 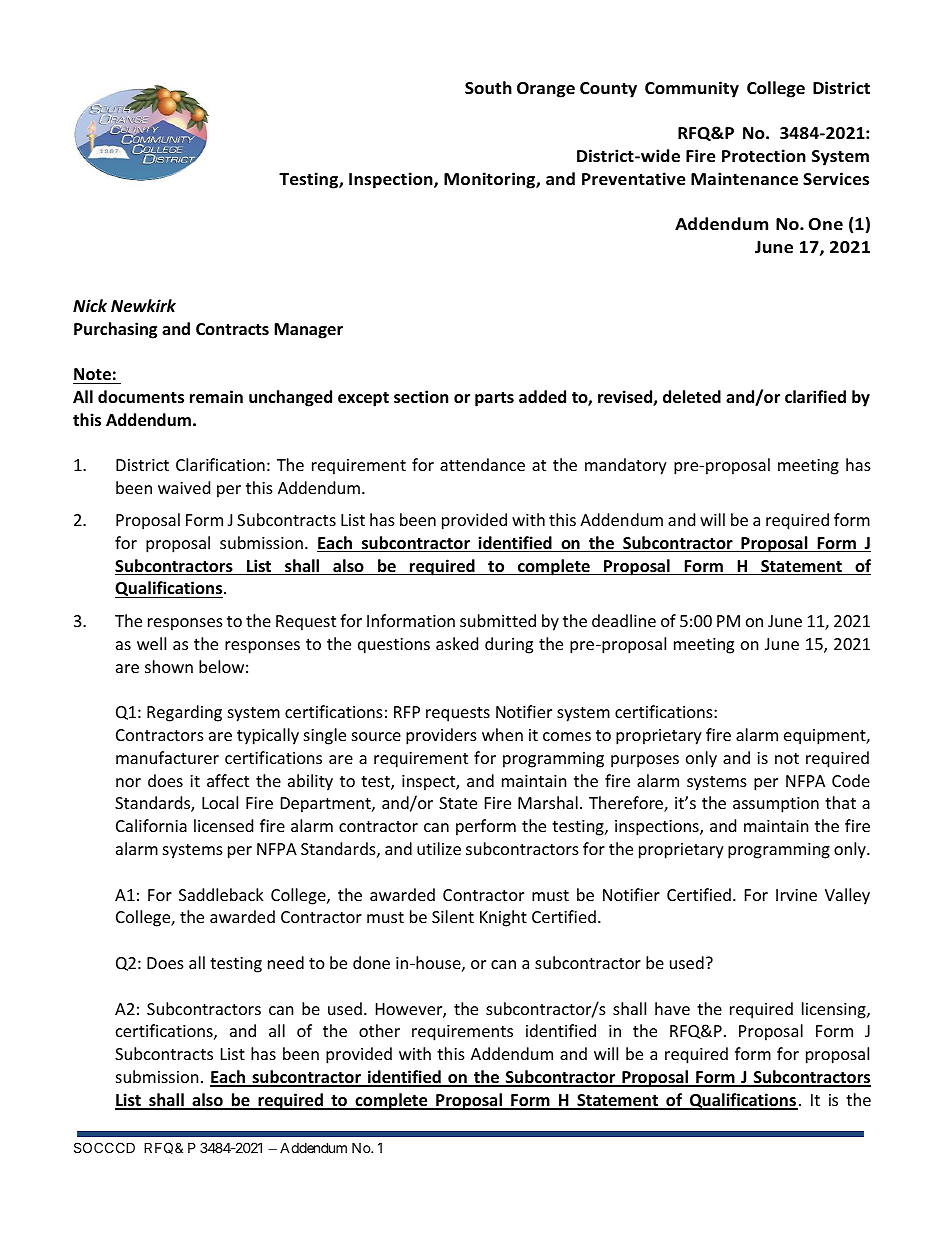 What do you see at coordinates (488, 87) in the page?
I see `South` at bounding box center [488, 87].
